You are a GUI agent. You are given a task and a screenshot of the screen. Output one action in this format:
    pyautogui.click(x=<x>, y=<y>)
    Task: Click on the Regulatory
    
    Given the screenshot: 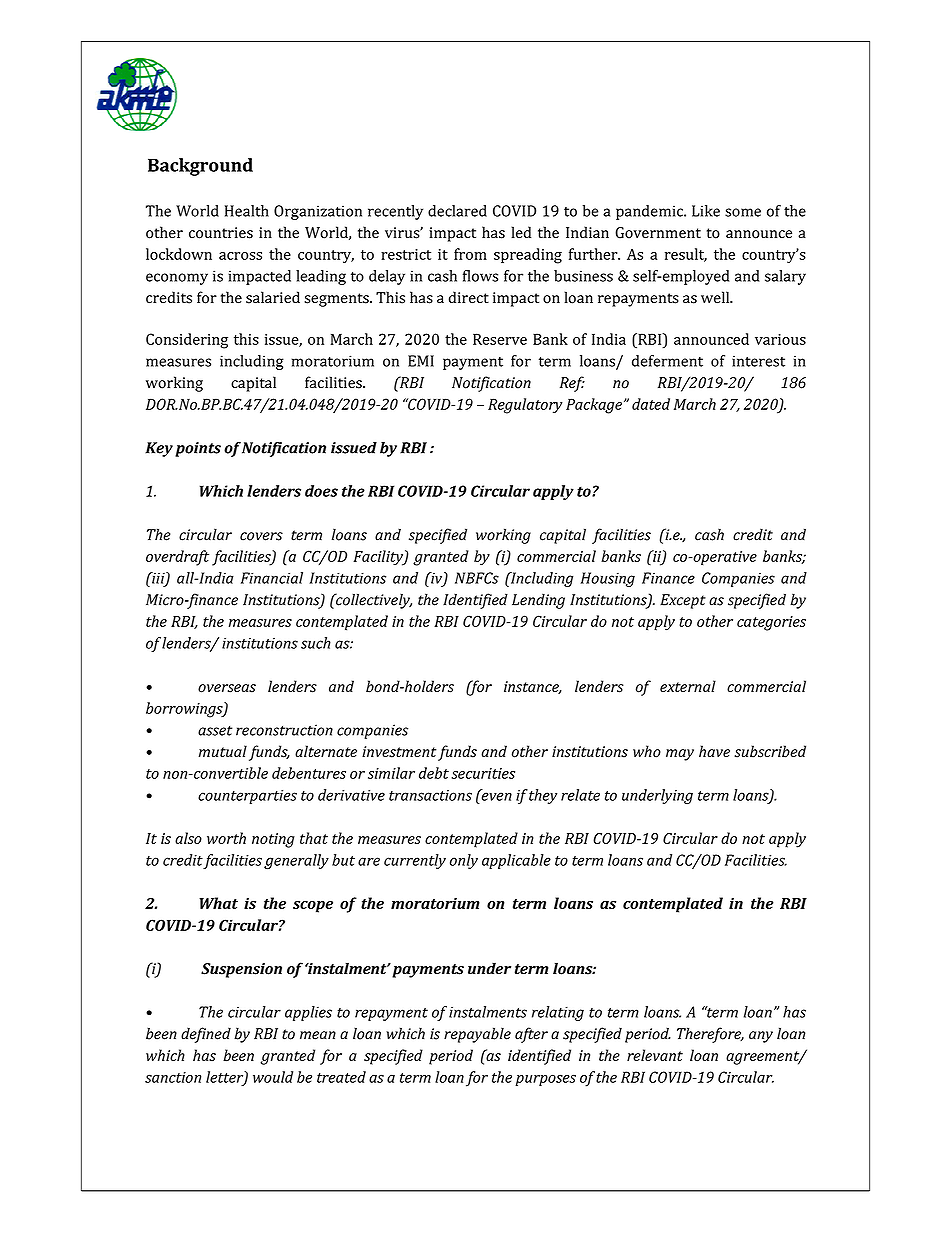 What is the action you would take?
    pyautogui.click(x=525, y=406)
